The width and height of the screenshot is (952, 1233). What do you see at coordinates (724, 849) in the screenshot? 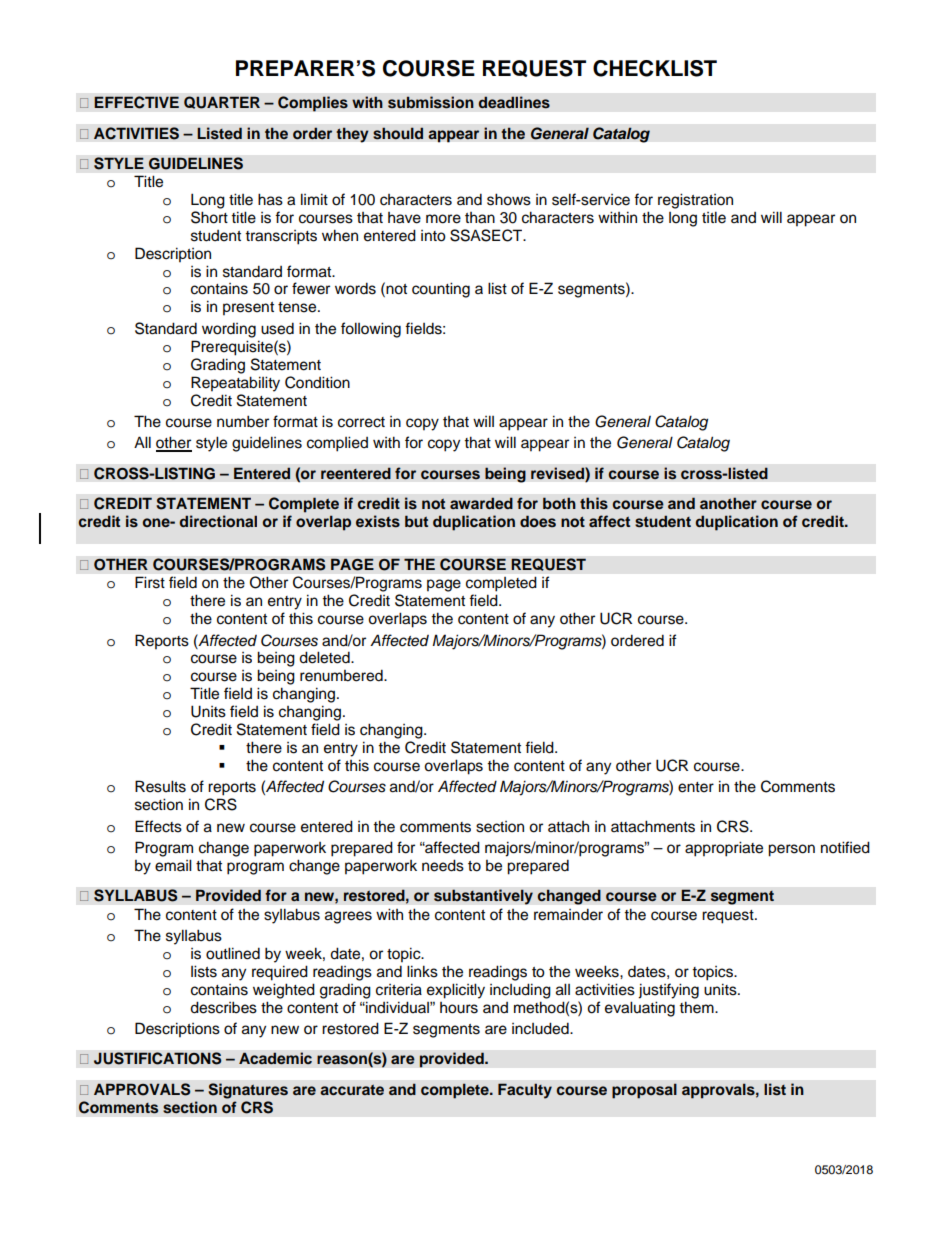
I see `appropriate` at bounding box center [724, 849].
